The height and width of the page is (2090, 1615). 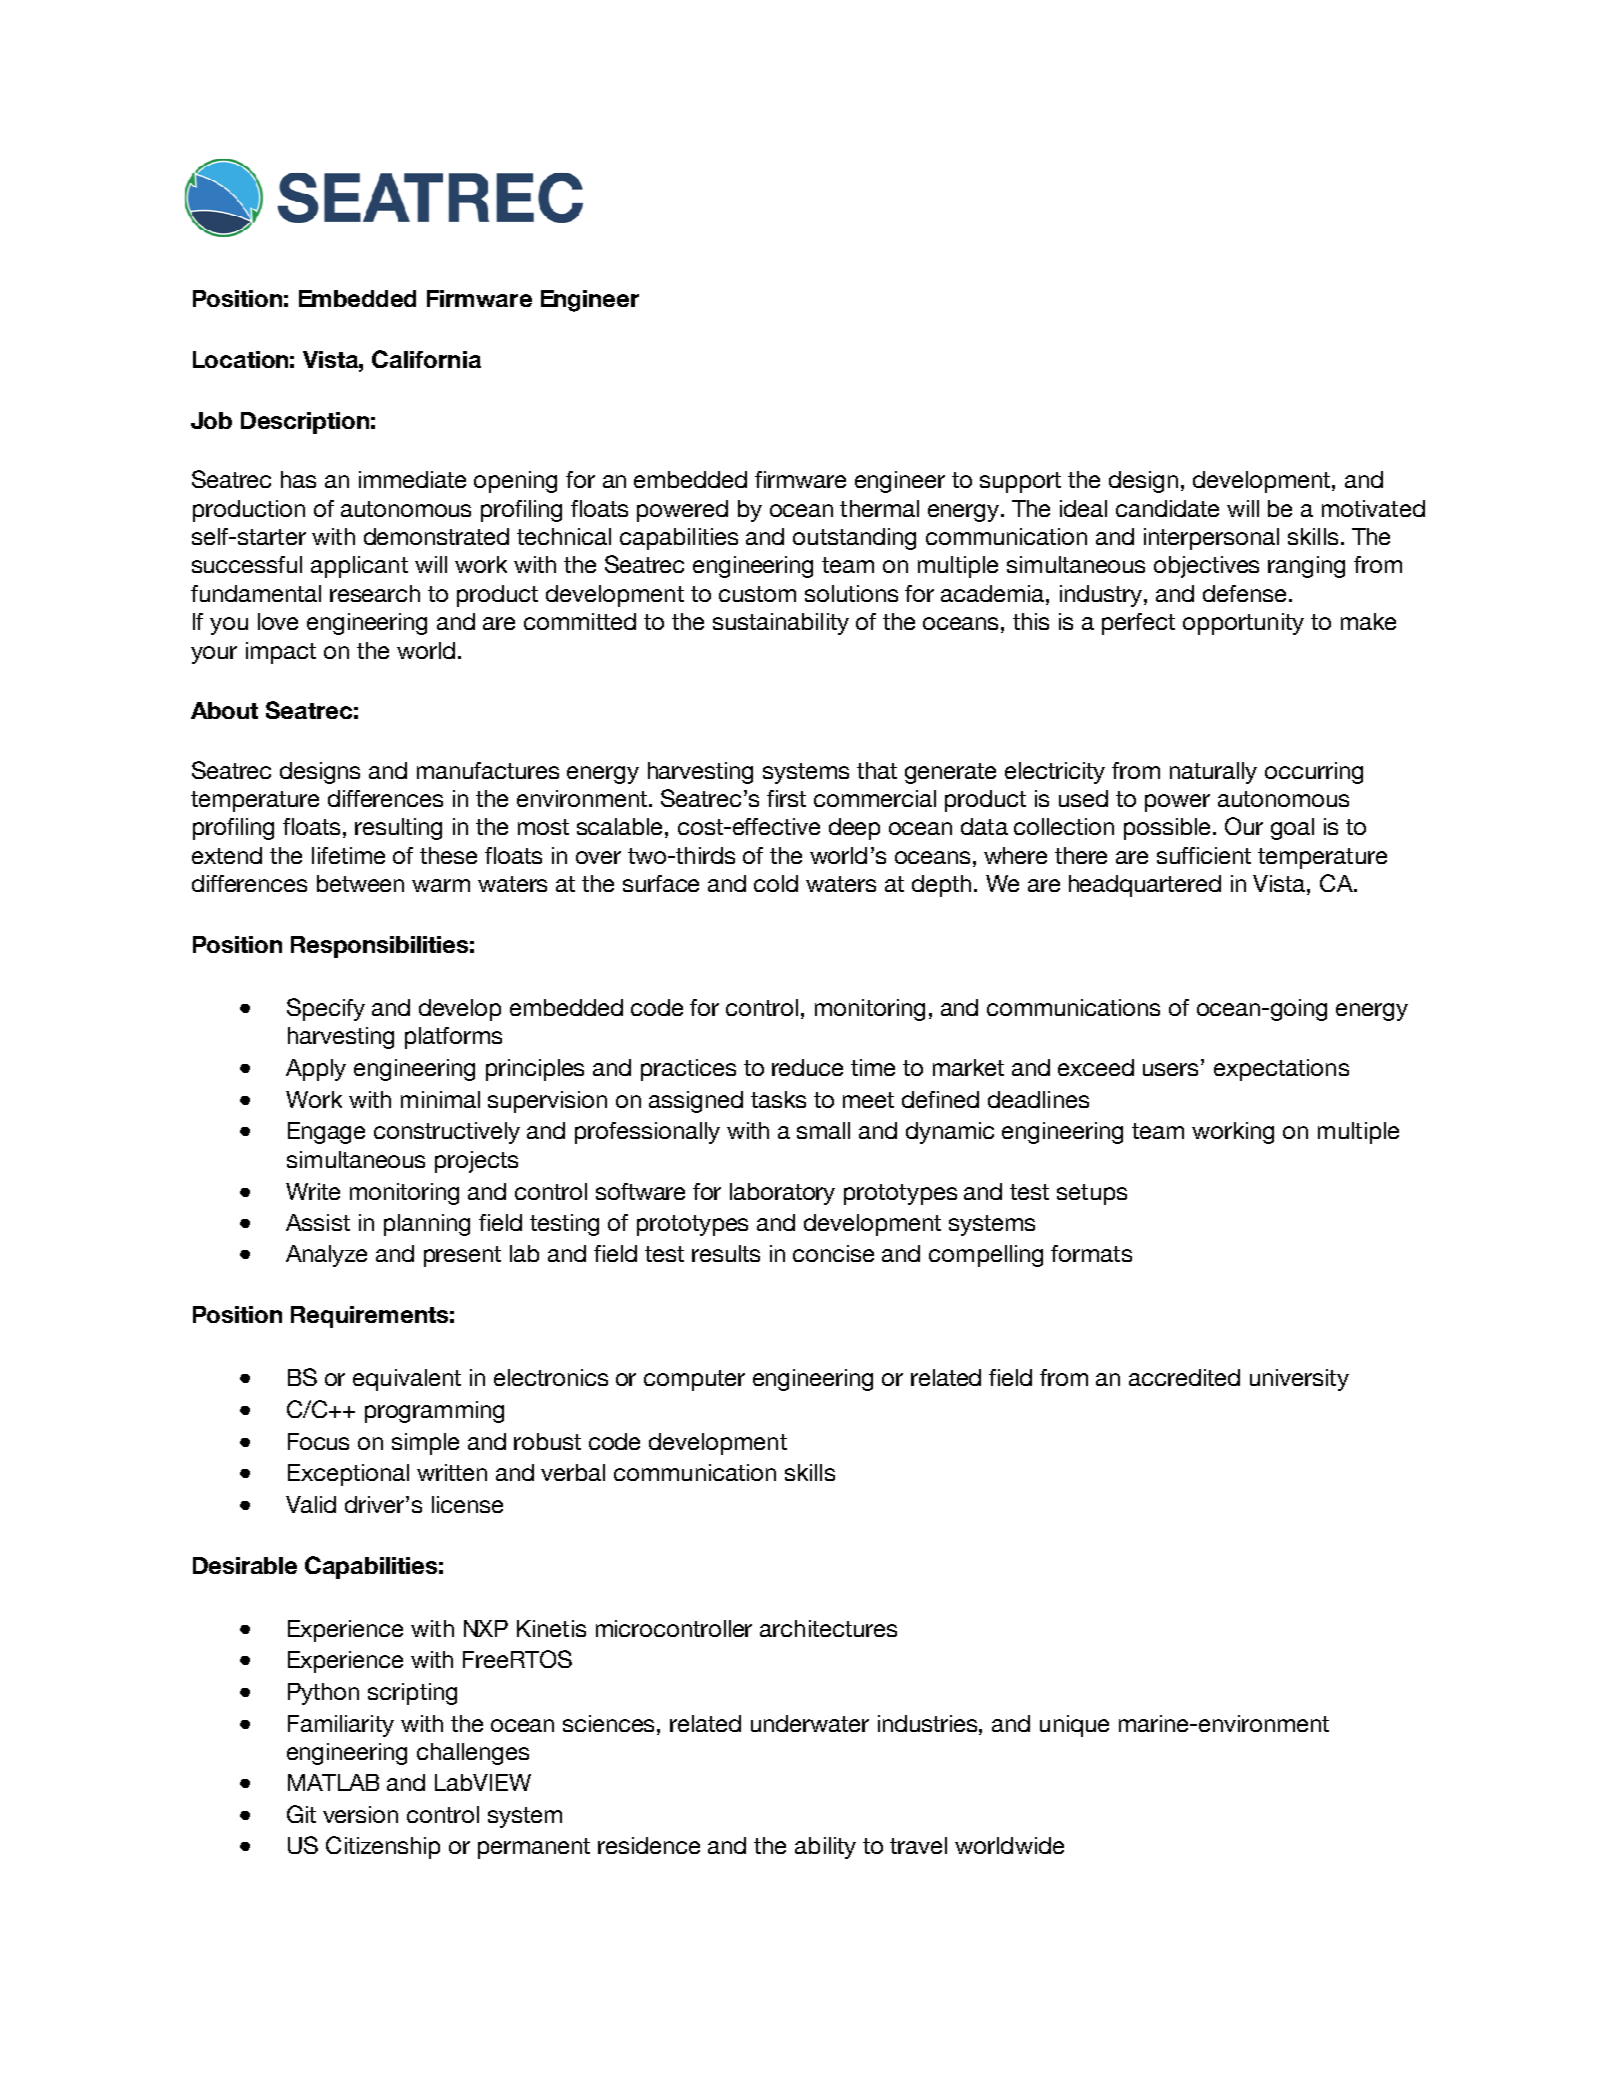 I want to click on cold, so click(x=776, y=883).
